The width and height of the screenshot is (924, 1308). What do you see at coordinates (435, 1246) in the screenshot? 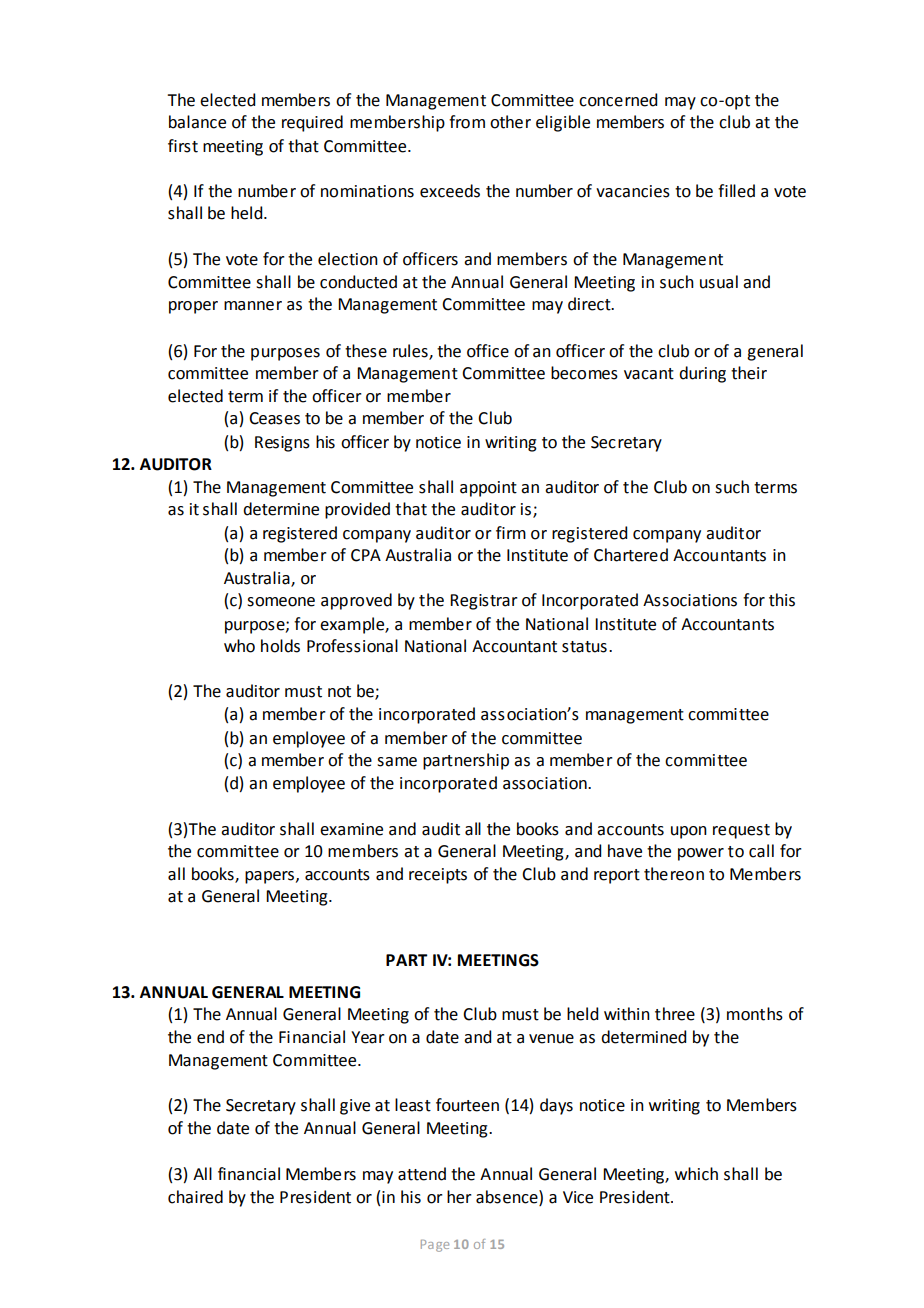
I see `Page` at bounding box center [435, 1246].
